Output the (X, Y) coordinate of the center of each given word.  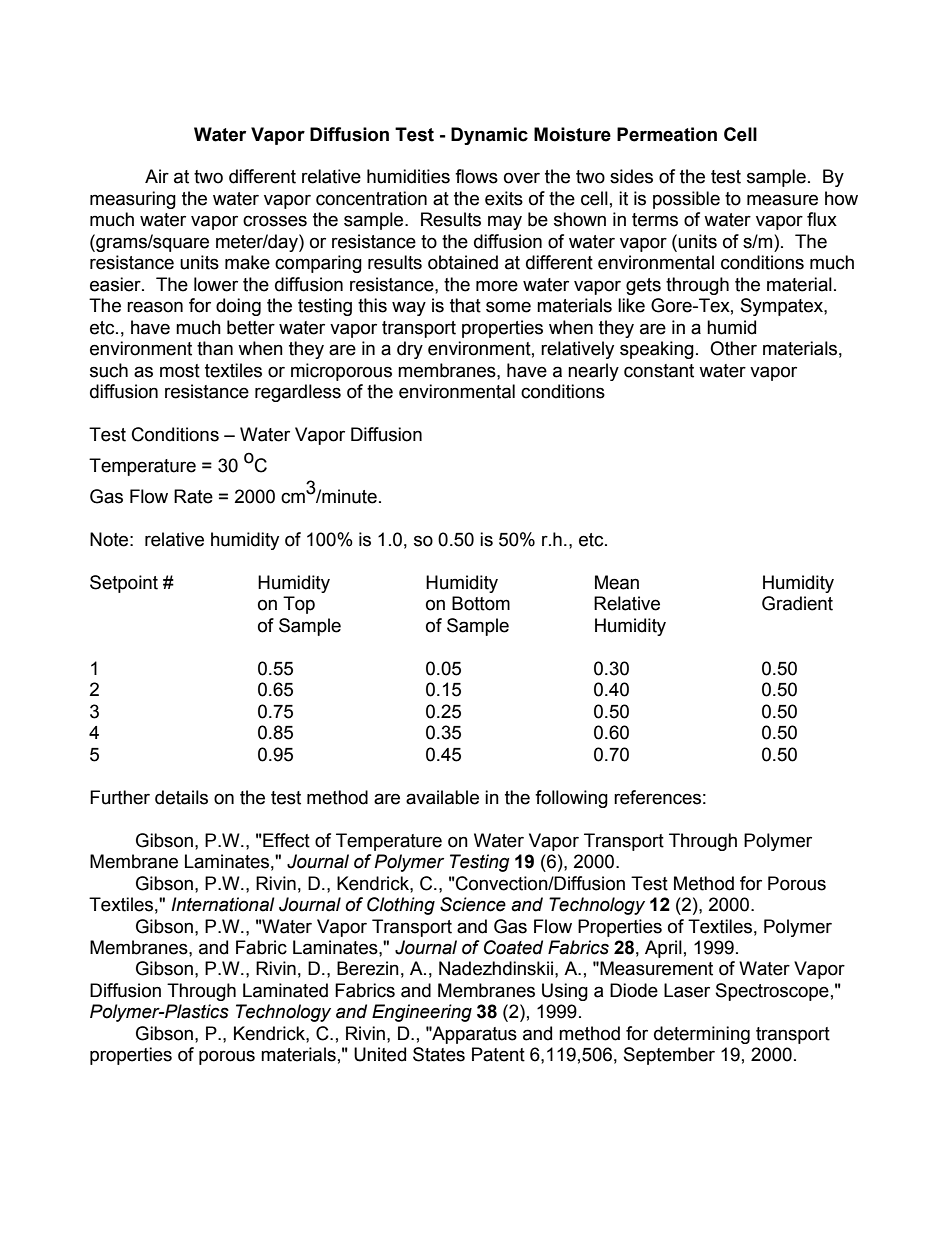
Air (157, 176)
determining (702, 1035)
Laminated (285, 990)
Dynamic (489, 136)
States (439, 1054)
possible (686, 200)
